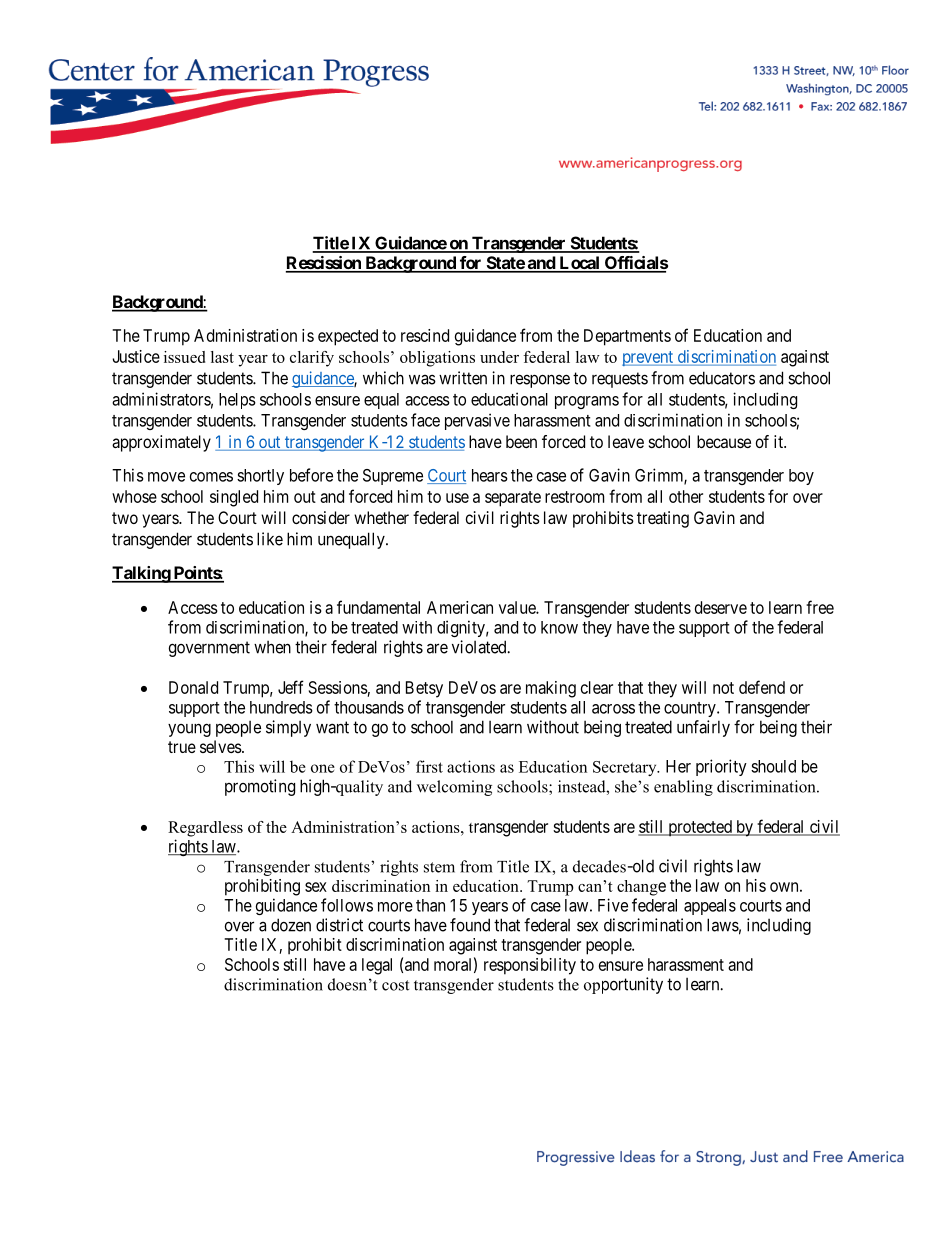  What do you see at coordinates (221, 746) in the screenshot?
I see `selves` at bounding box center [221, 746].
